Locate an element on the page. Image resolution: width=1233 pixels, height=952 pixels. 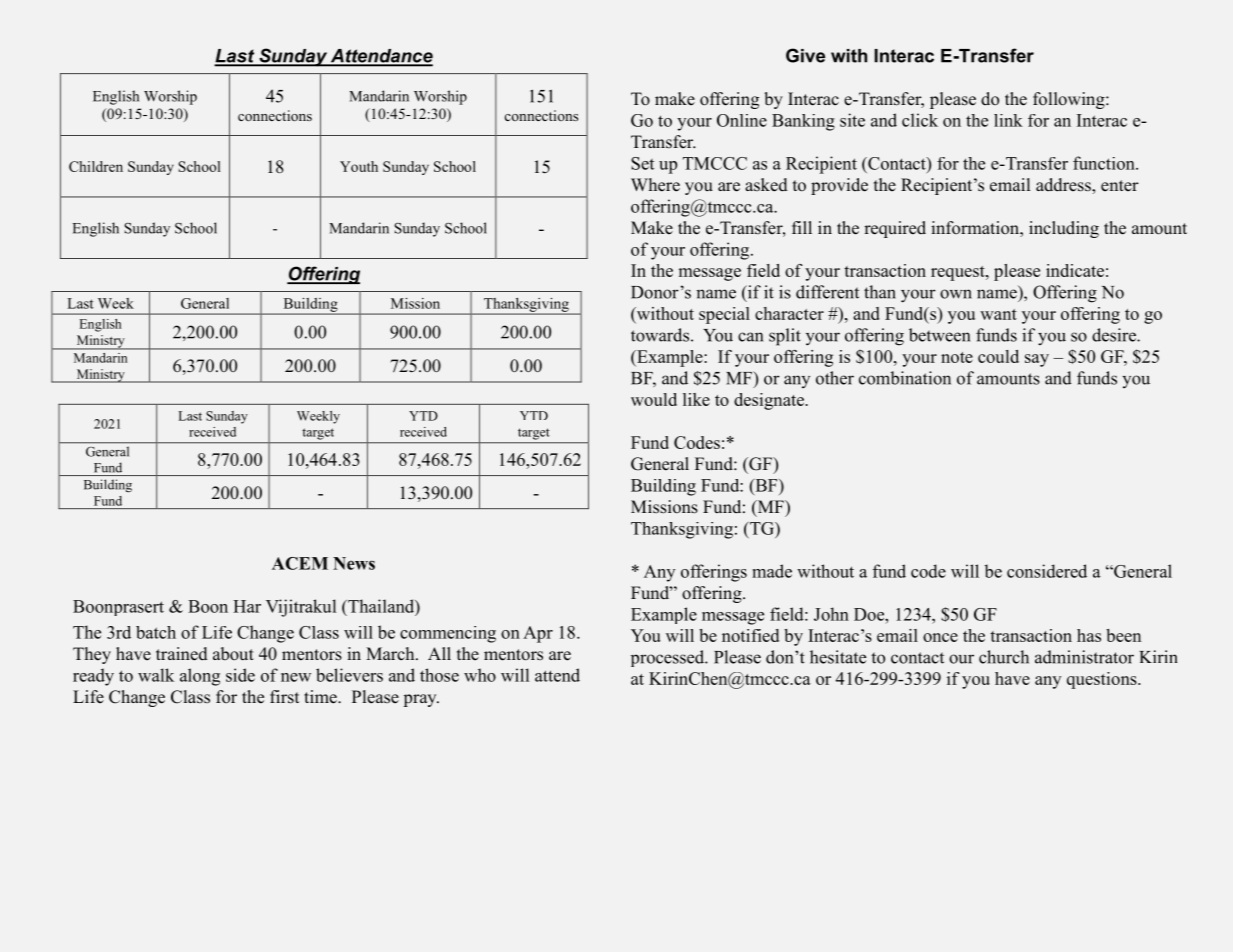
Where is located at coordinates (655, 185).
